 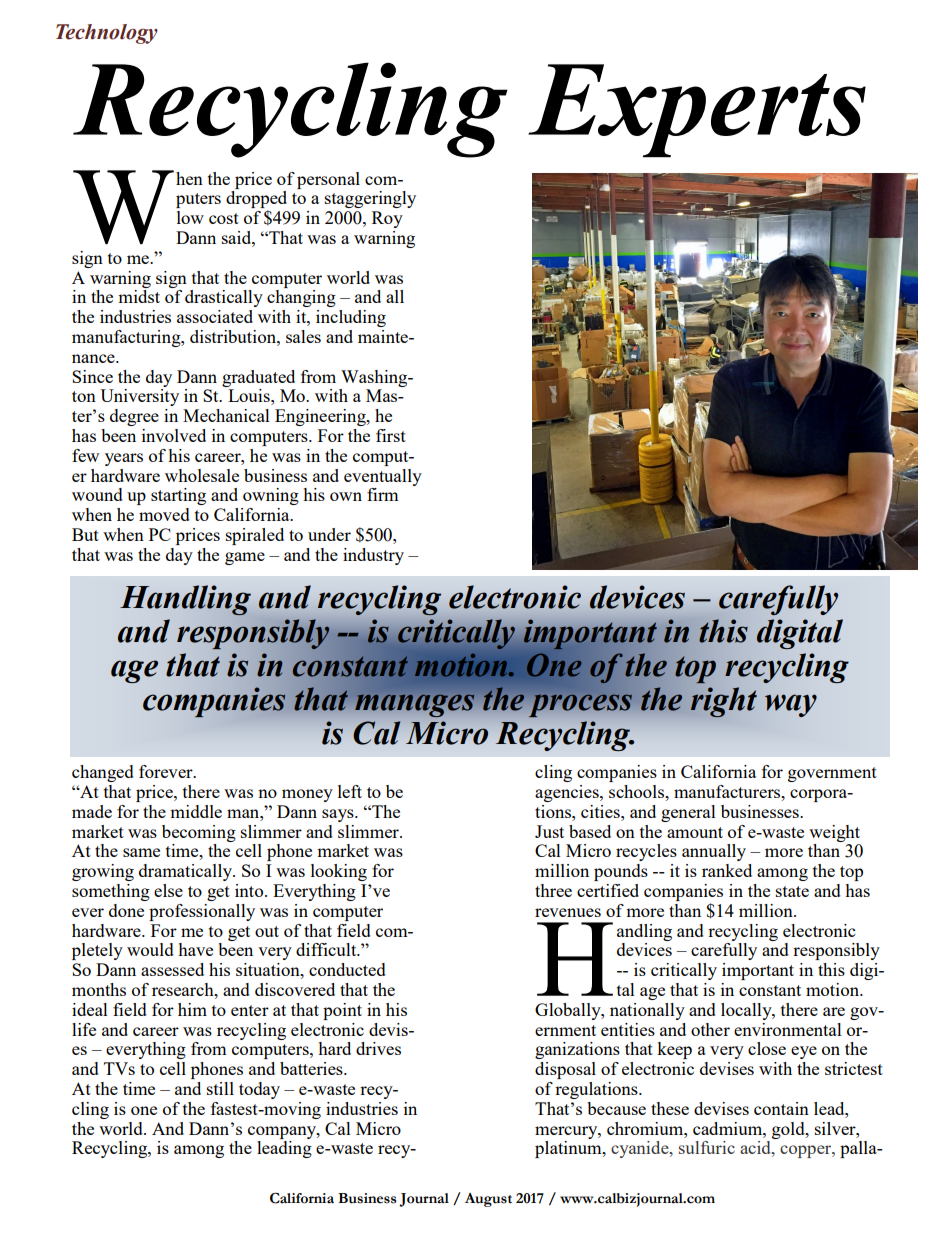 What do you see at coordinates (370, 199) in the screenshot?
I see `staggeringly` at bounding box center [370, 199].
